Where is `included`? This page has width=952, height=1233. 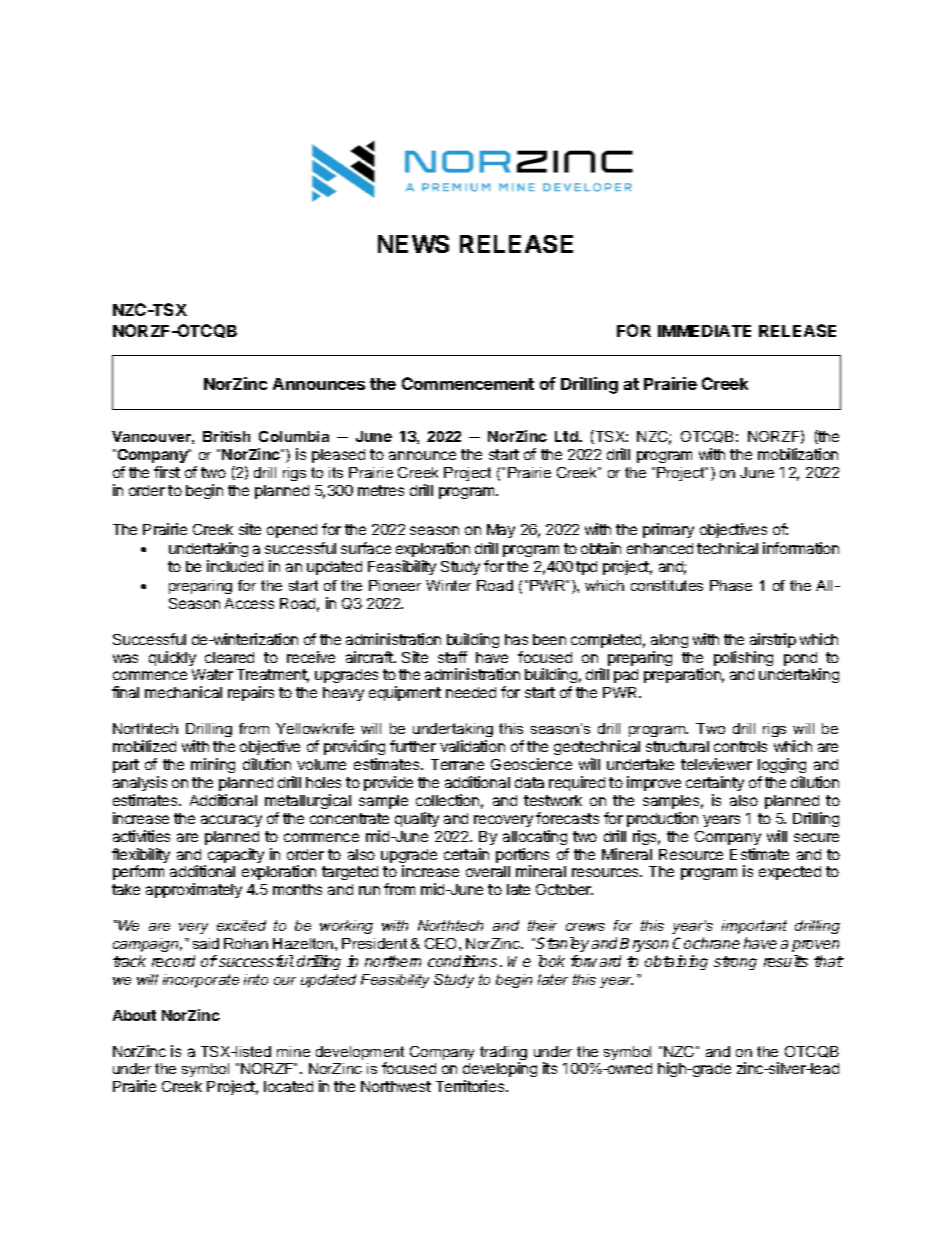 included is located at coordinates (235, 566).
